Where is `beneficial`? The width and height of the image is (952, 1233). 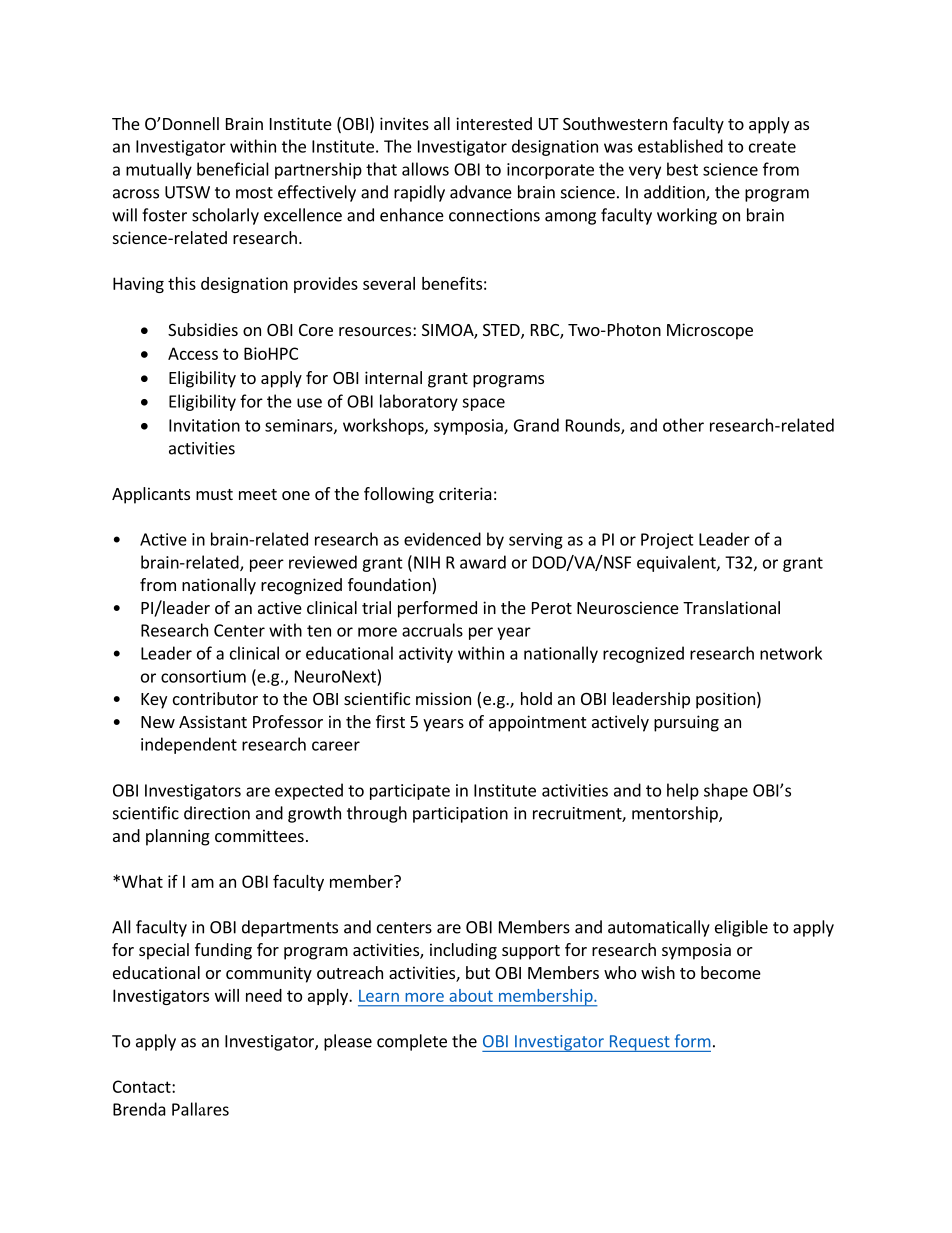 beneficial is located at coordinates (233, 169).
